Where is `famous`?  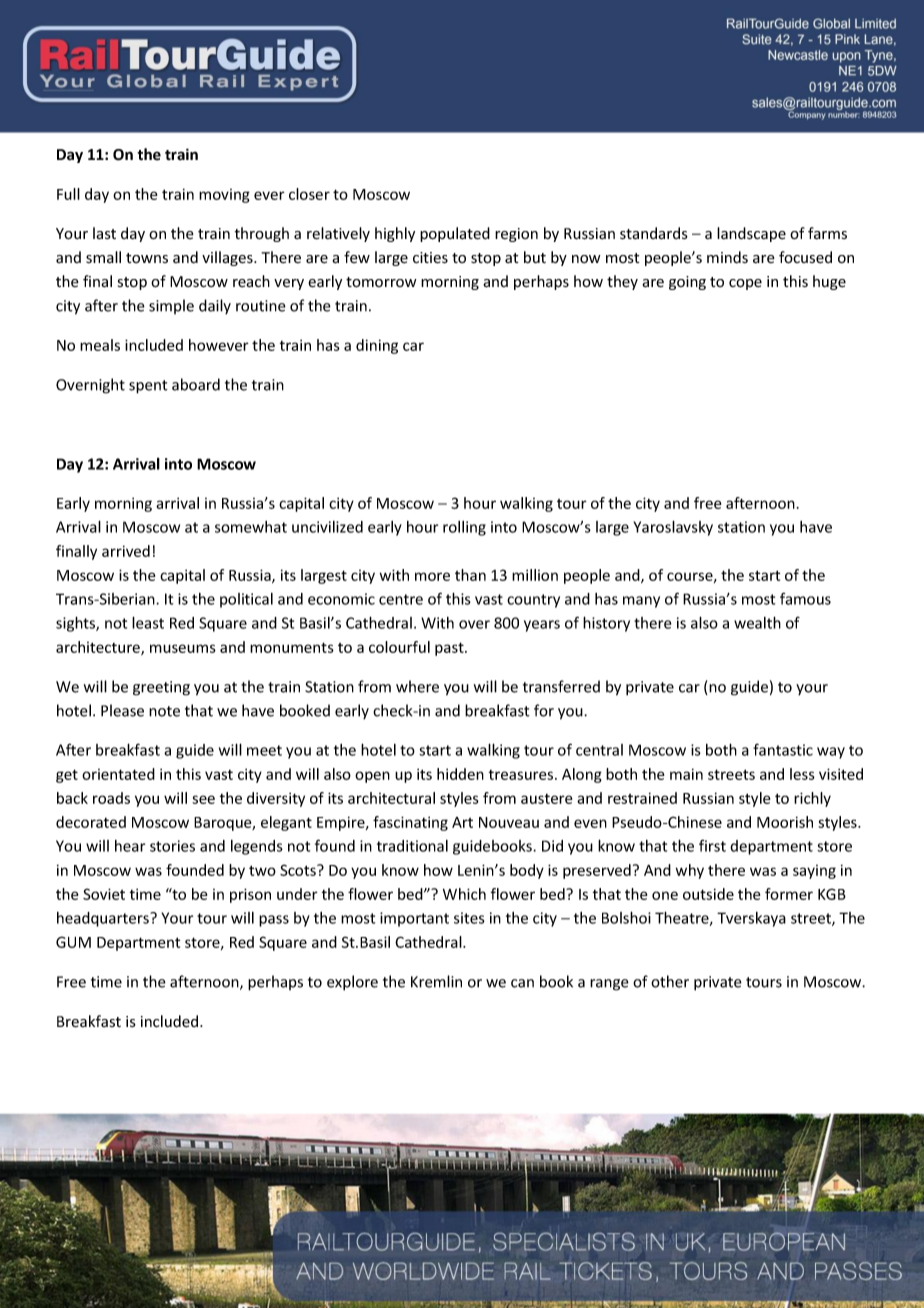 famous is located at coordinates (805, 598).
